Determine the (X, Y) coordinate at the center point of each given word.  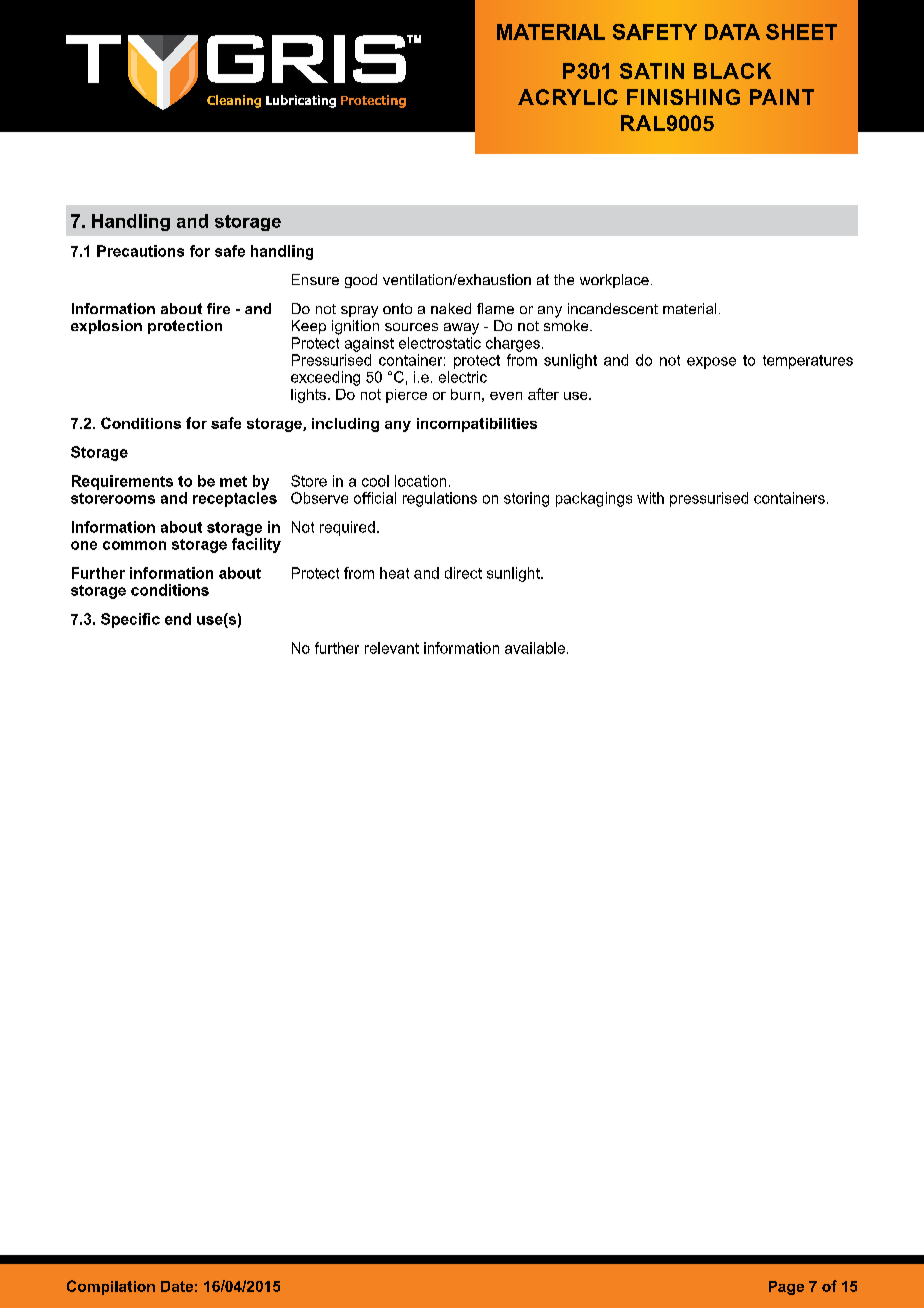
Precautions (140, 251)
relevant (392, 648)
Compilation (111, 1287)
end (178, 619)
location (420, 481)
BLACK (732, 71)
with (650, 498)
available (535, 648)
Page (786, 1288)
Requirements (122, 482)
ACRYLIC (568, 97)
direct (463, 573)
